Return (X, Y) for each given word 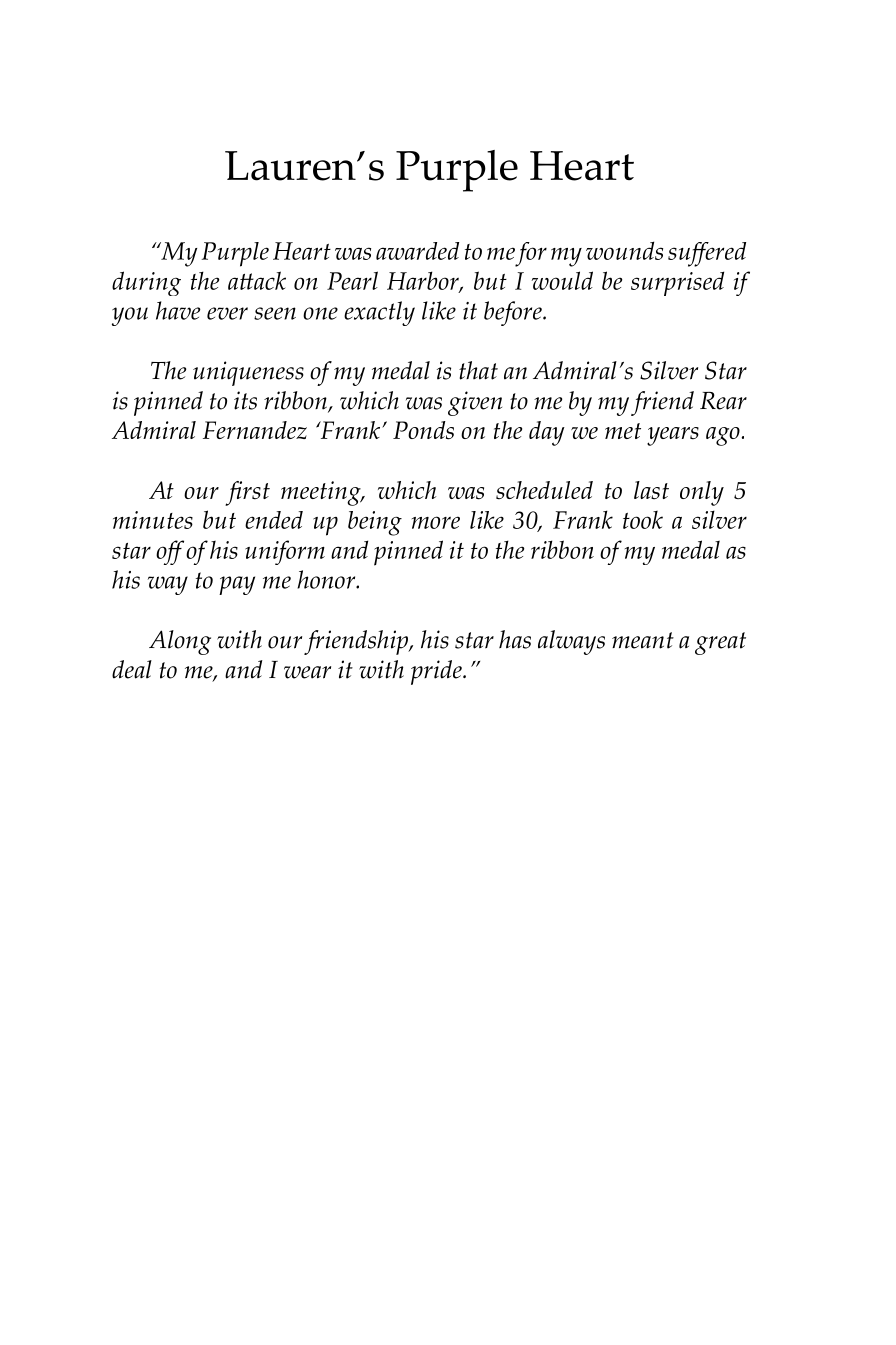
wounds (624, 250)
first (247, 493)
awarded (417, 251)
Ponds (423, 430)
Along (180, 642)
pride (437, 672)
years (673, 436)
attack (257, 280)
